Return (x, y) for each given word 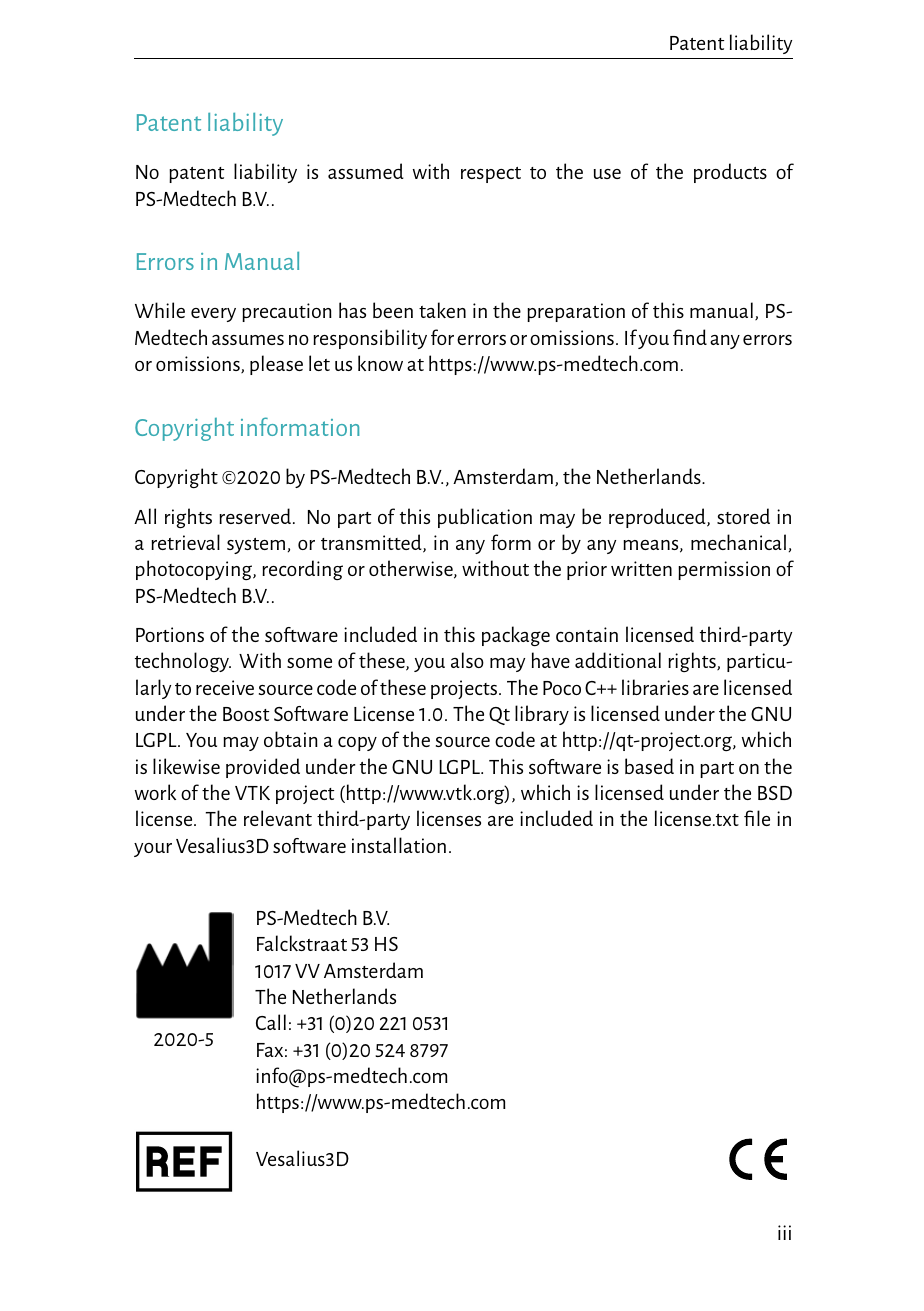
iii (784, 1232)
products (730, 173)
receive (225, 687)
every (213, 315)
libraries (655, 687)
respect (491, 175)
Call (271, 1022)
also (467, 660)
